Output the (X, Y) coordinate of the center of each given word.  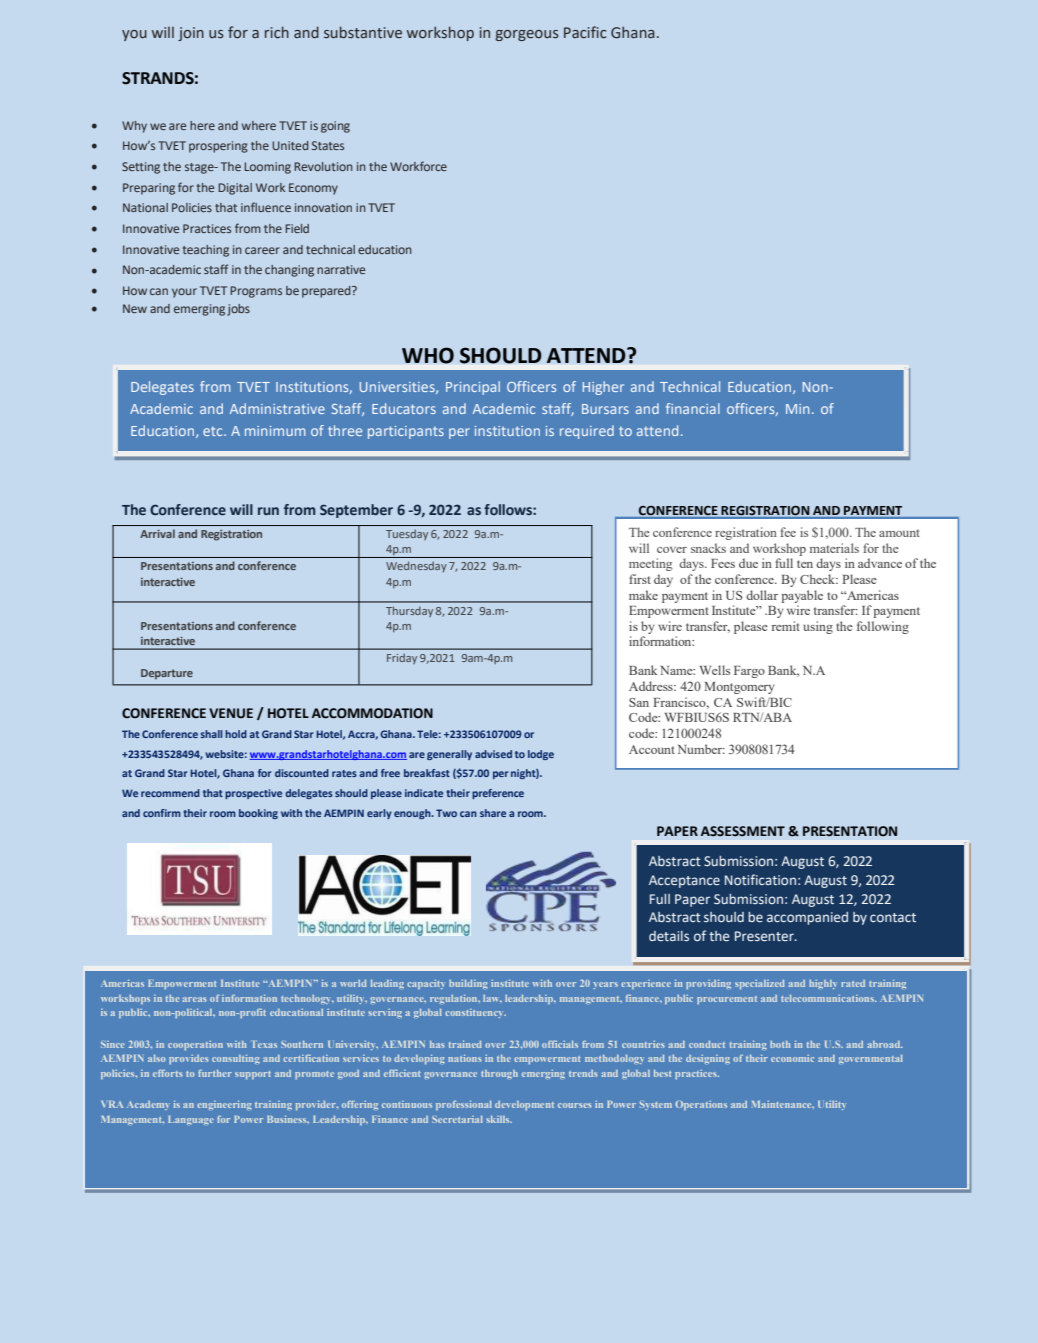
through (499, 1074)
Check (819, 579)
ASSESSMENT (743, 831)
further (215, 1073)
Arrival (157, 533)
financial (693, 408)
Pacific (585, 32)
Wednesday (416, 566)
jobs (238, 310)
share (493, 813)
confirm (162, 813)
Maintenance (783, 1104)
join (191, 34)
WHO (428, 355)
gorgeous (527, 35)
